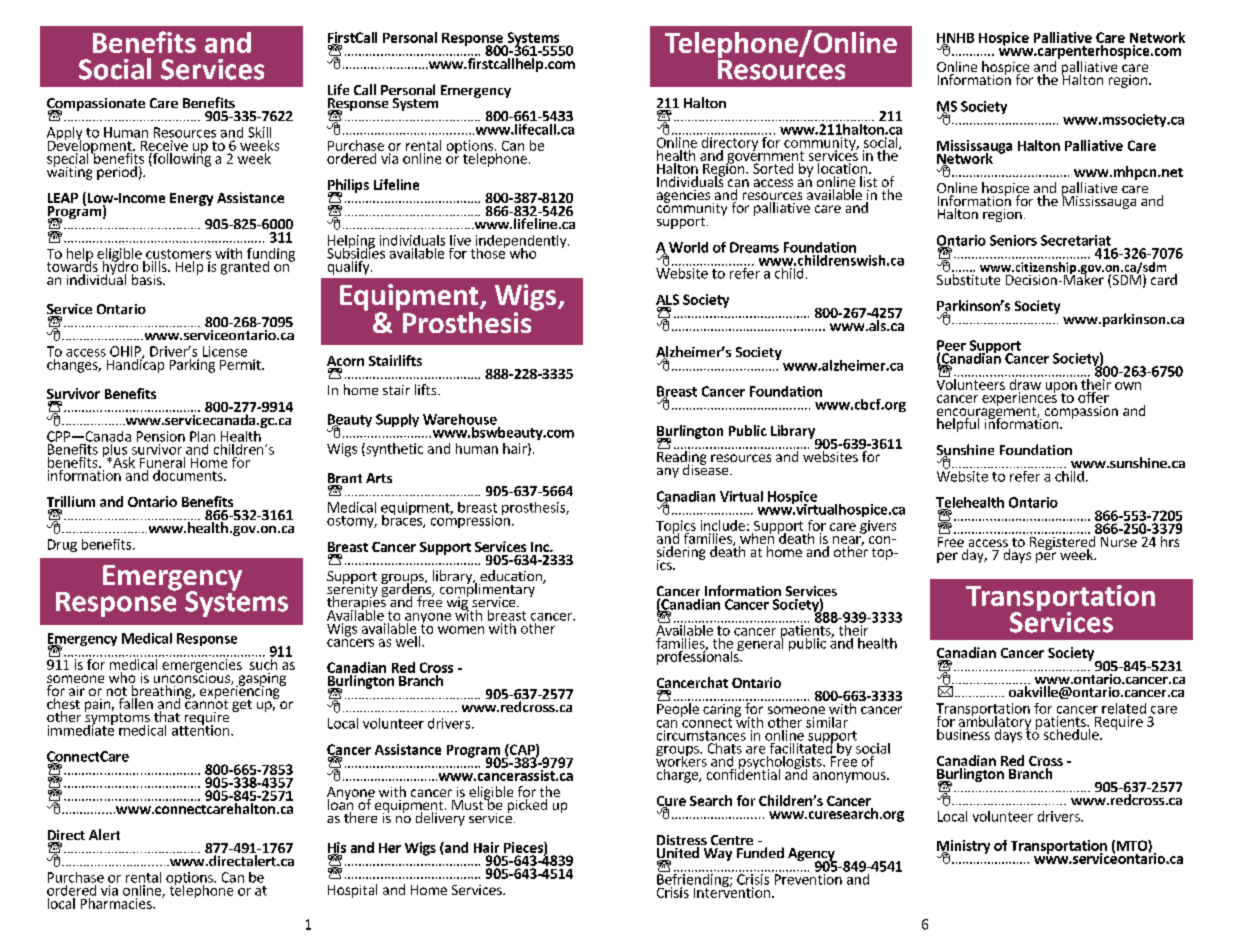 This screenshot has height=952, width=1233. I want to click on Warehouse, so click(460, 419).
